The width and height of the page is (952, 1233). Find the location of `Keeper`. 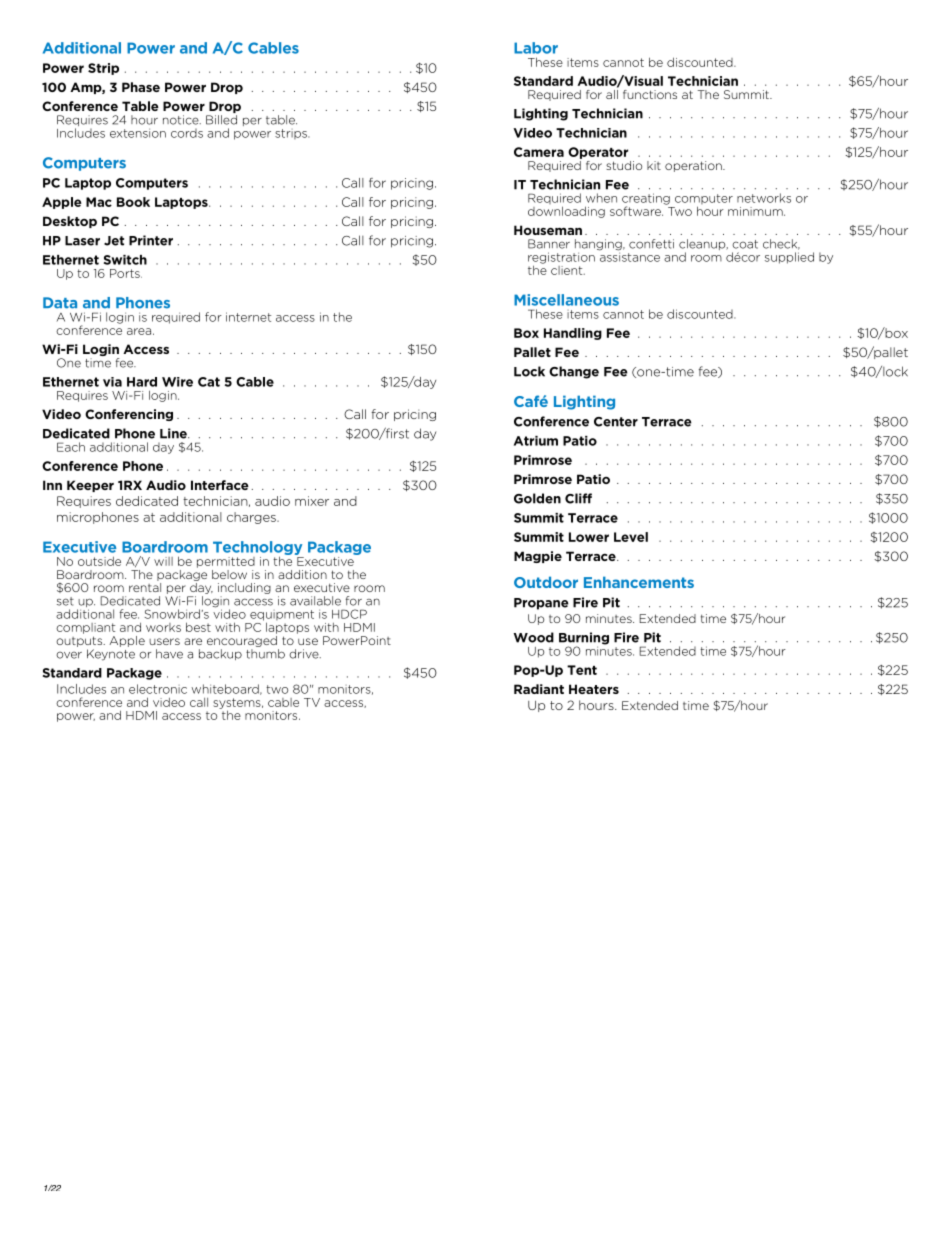

Keeper is located at coordinates (90, 486).
